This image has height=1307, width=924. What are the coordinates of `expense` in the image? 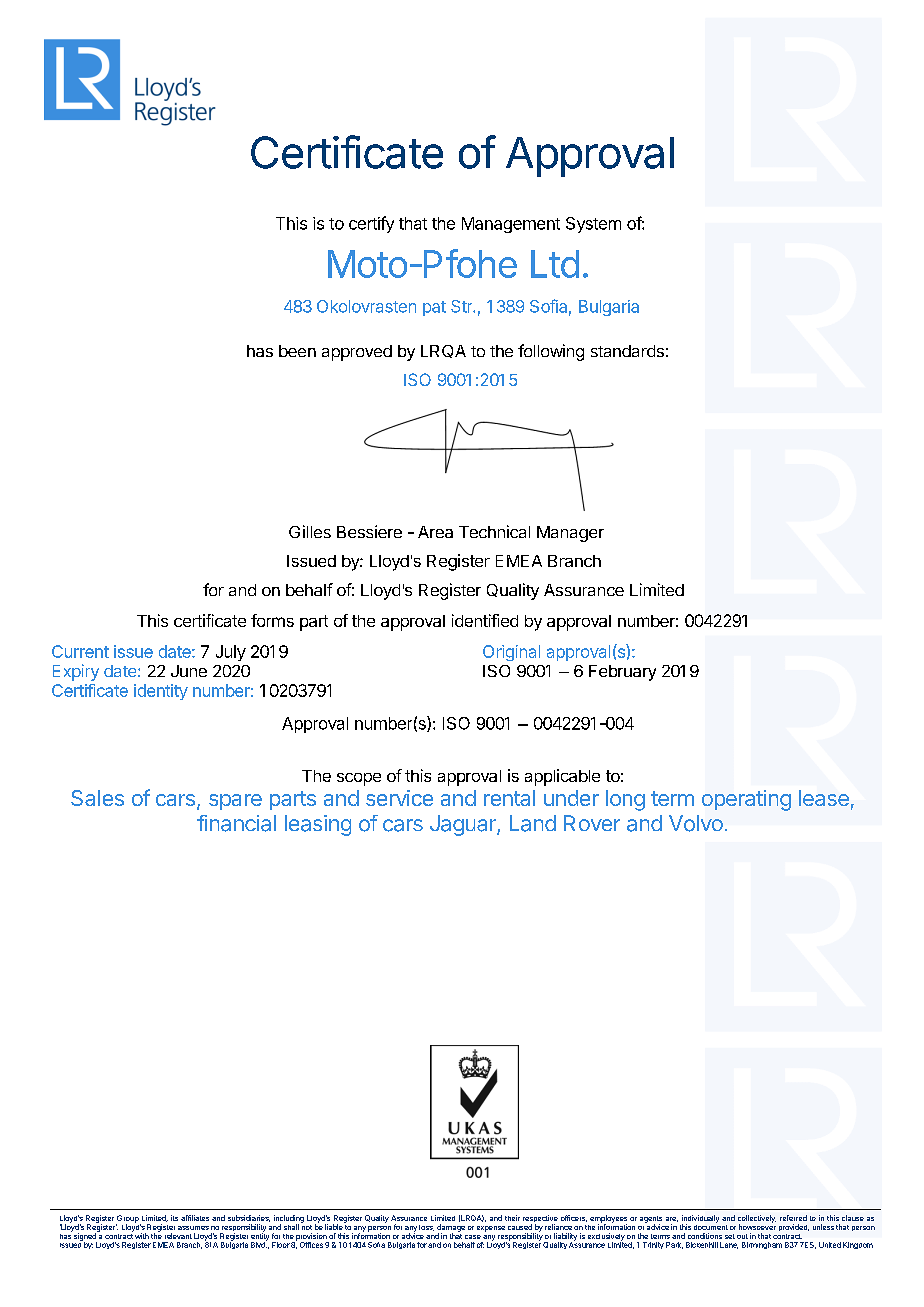 It's located at (491, 1229).
